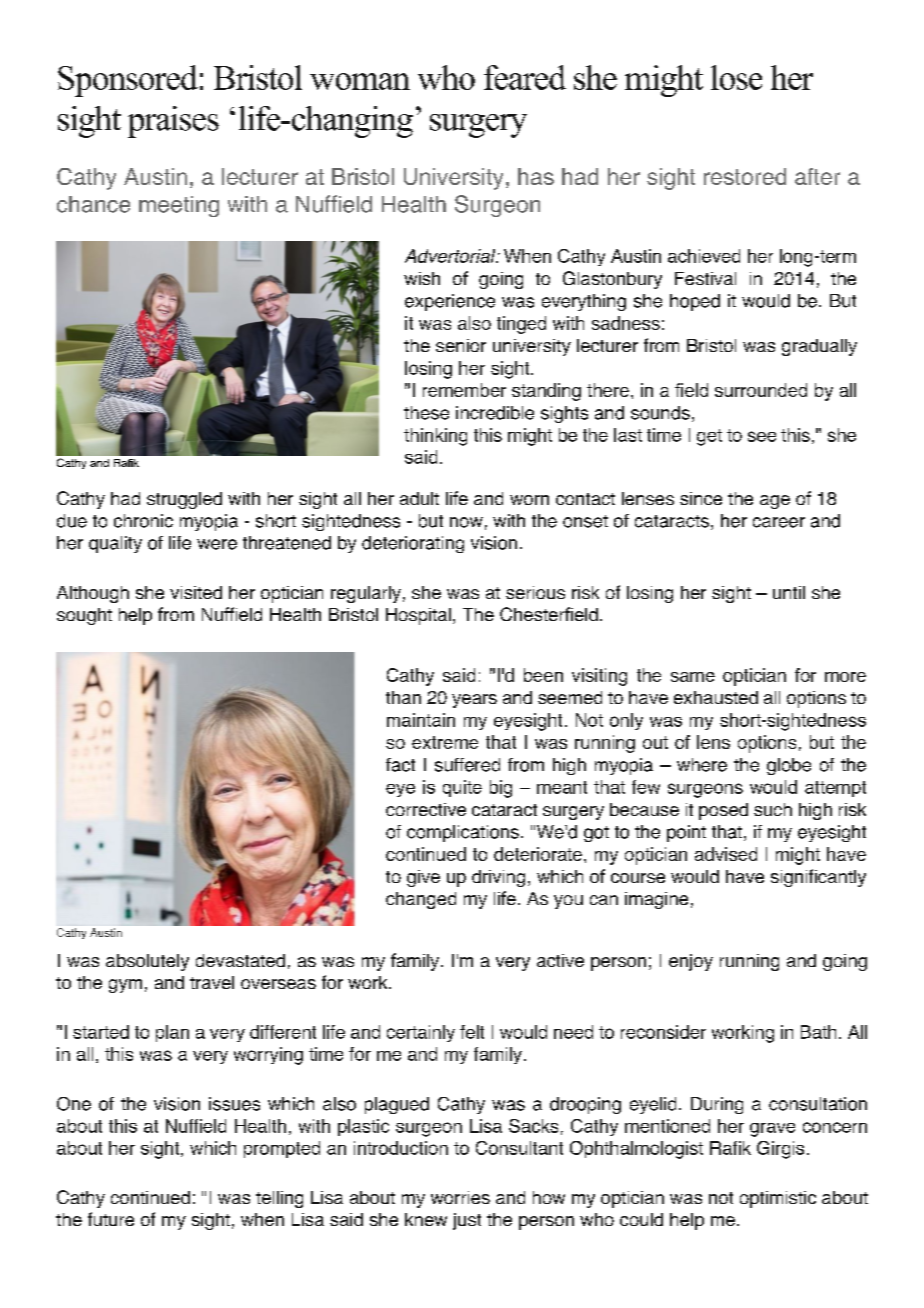  I want to click on future, so click(111, 1219).
